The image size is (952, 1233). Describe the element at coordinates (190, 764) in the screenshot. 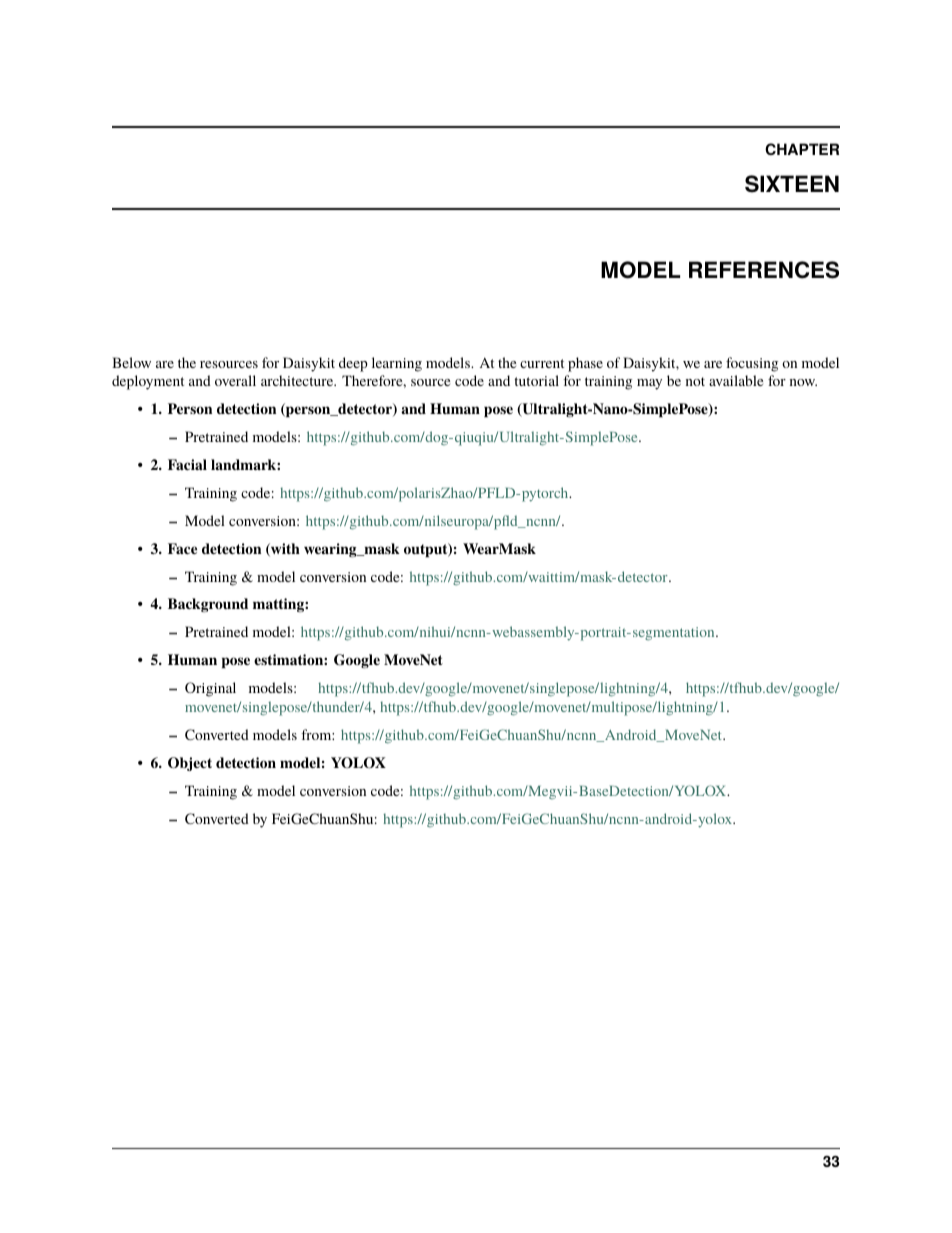

I see `Object` at that location.
